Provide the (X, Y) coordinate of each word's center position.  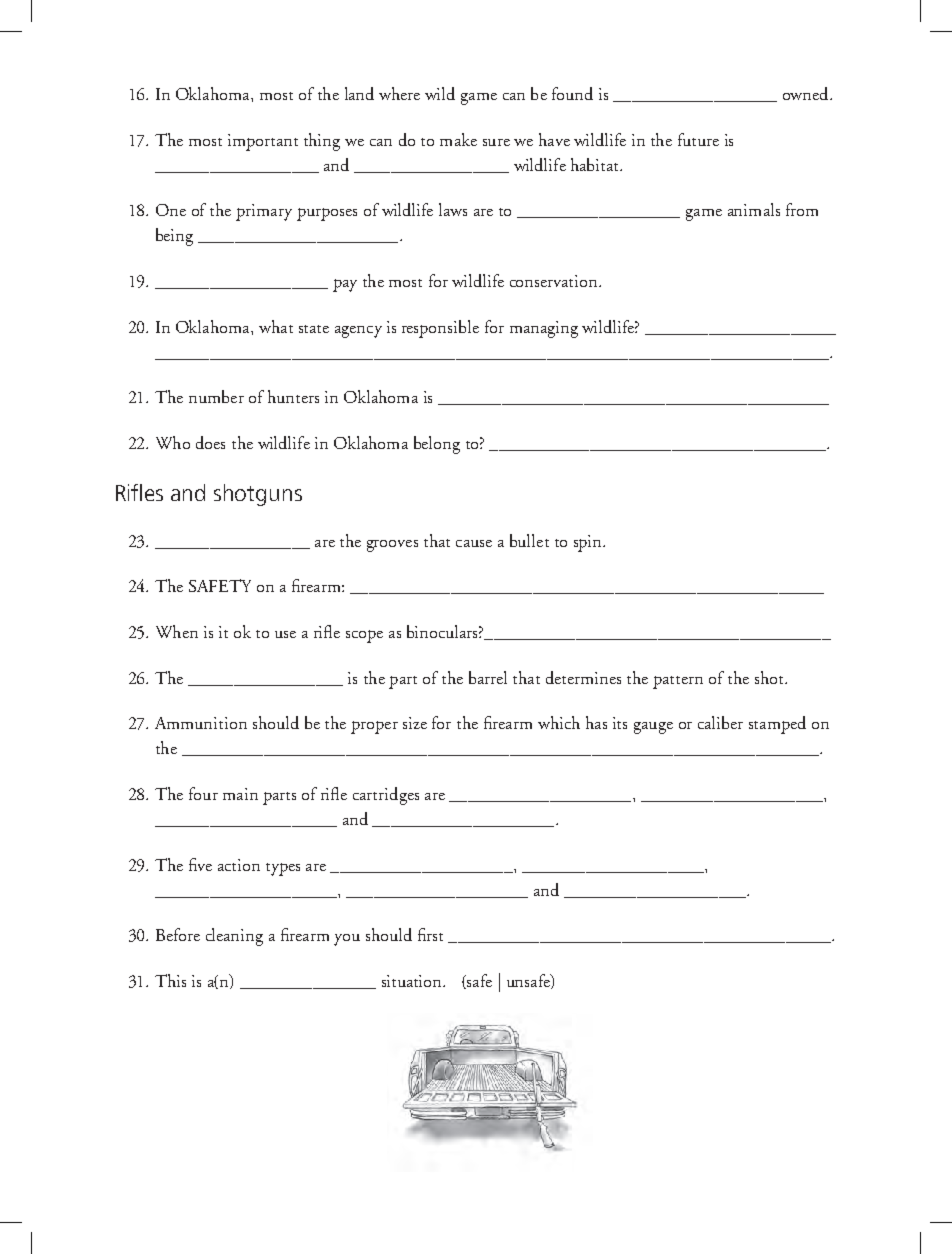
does (210, 442)
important (263, 142)
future (698, 139)
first (430, 934)
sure (496, 142)
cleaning (234, 937)
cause (474, 543)
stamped (777, 725)
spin (589, 543)
